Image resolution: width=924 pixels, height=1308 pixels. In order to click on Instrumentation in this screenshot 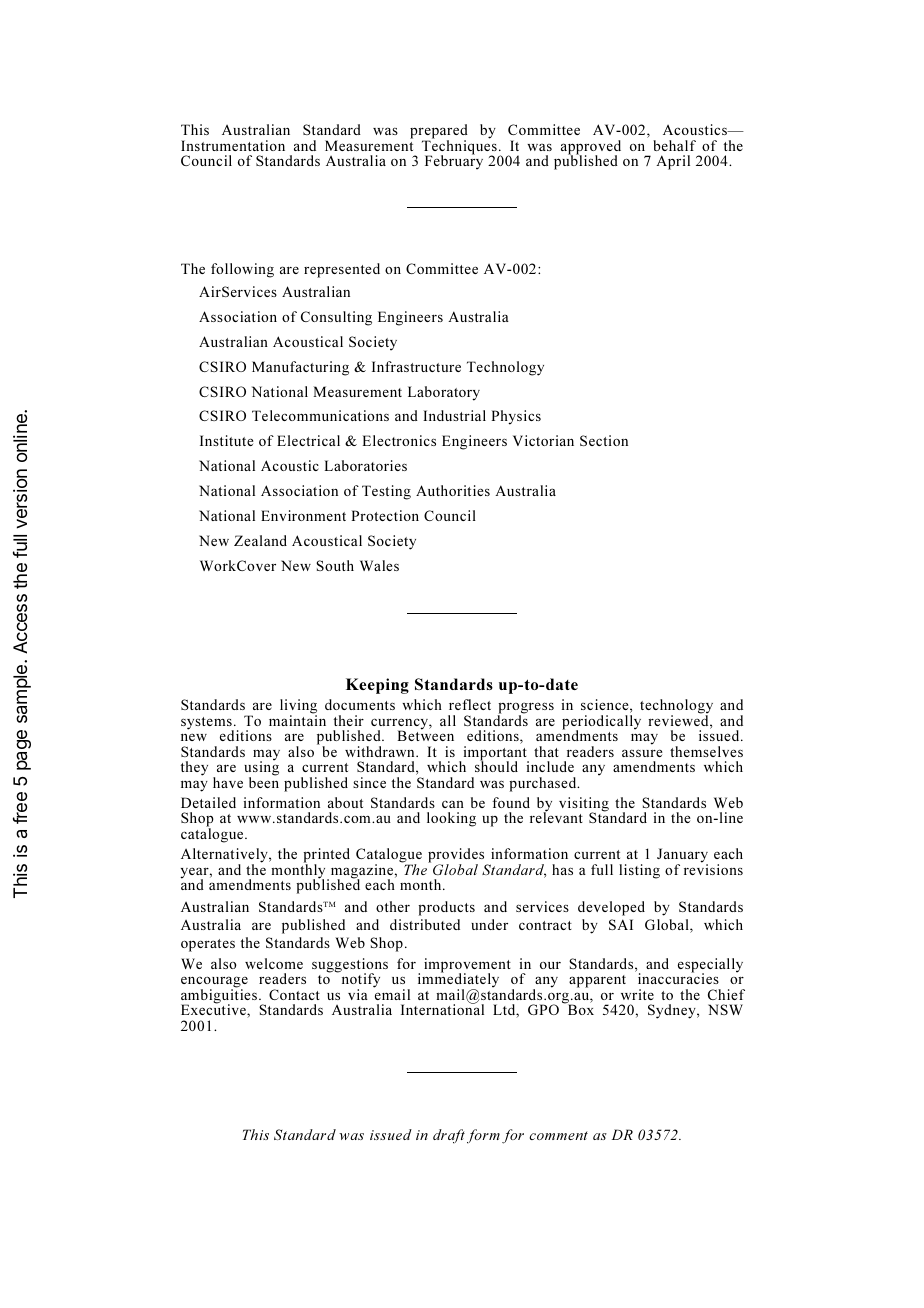, I will do `click(233, 145)`.
